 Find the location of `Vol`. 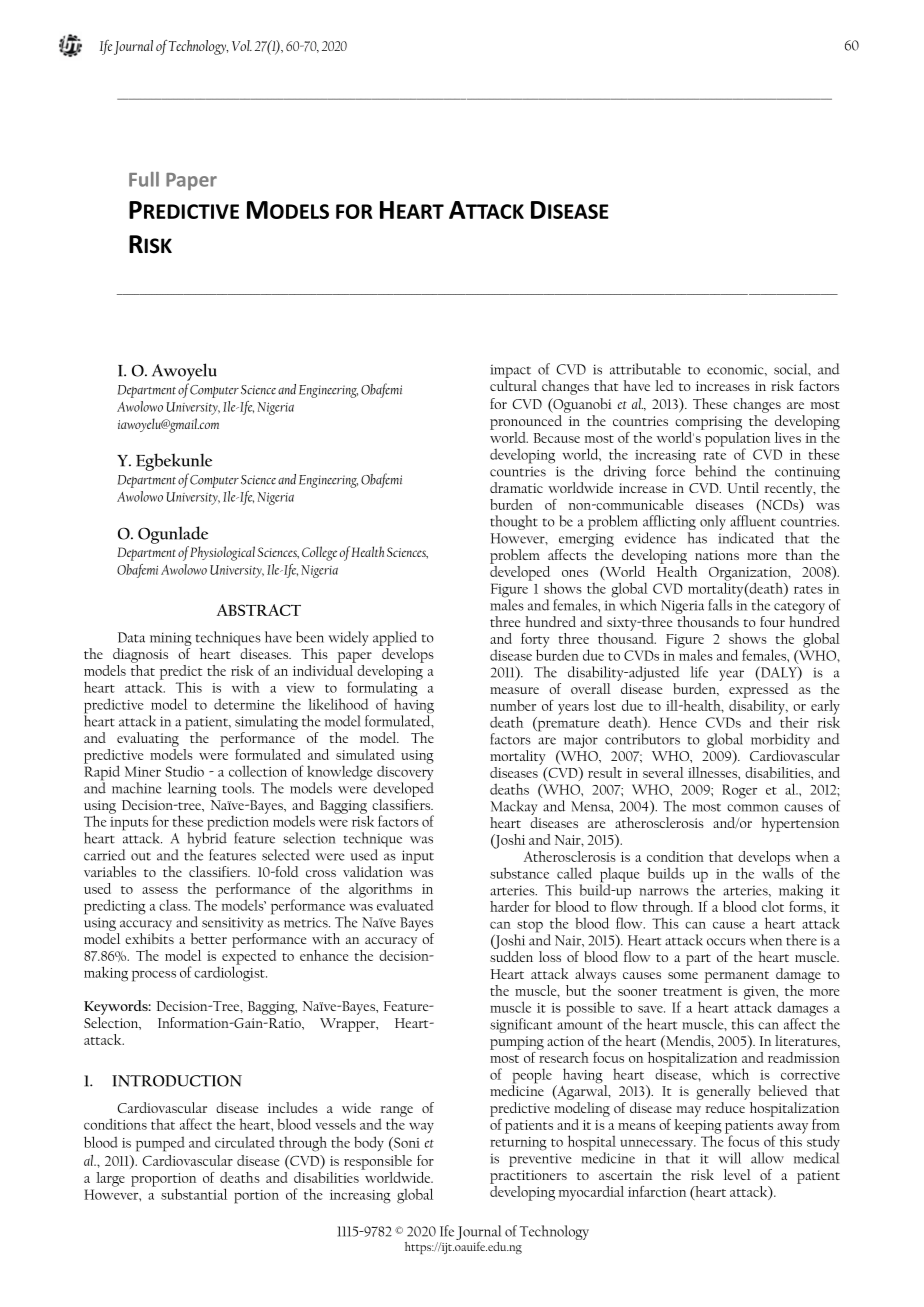

Vol is located at coordinates (242, 45).
